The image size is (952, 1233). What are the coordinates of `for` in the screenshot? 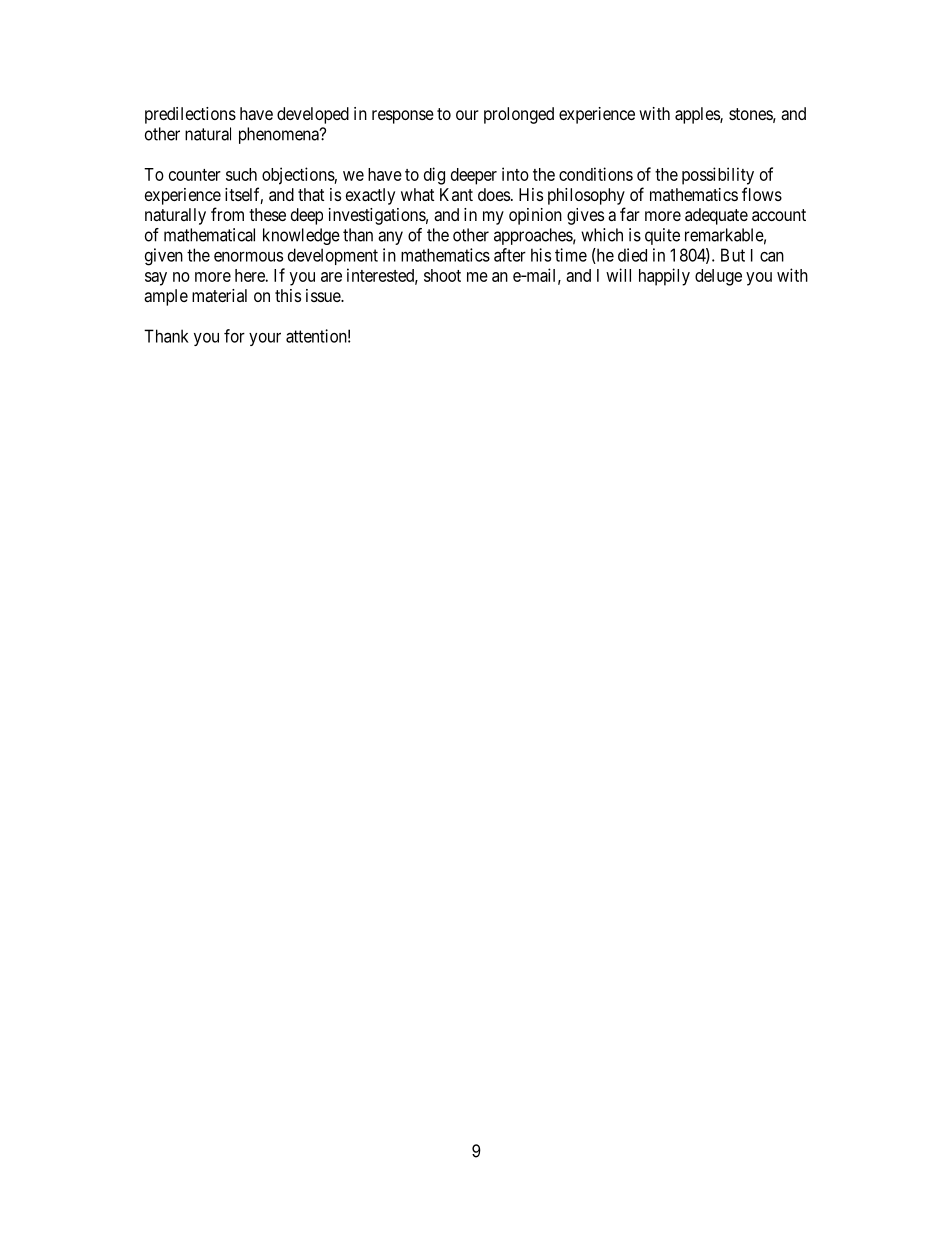 It's located at (234, 336).
